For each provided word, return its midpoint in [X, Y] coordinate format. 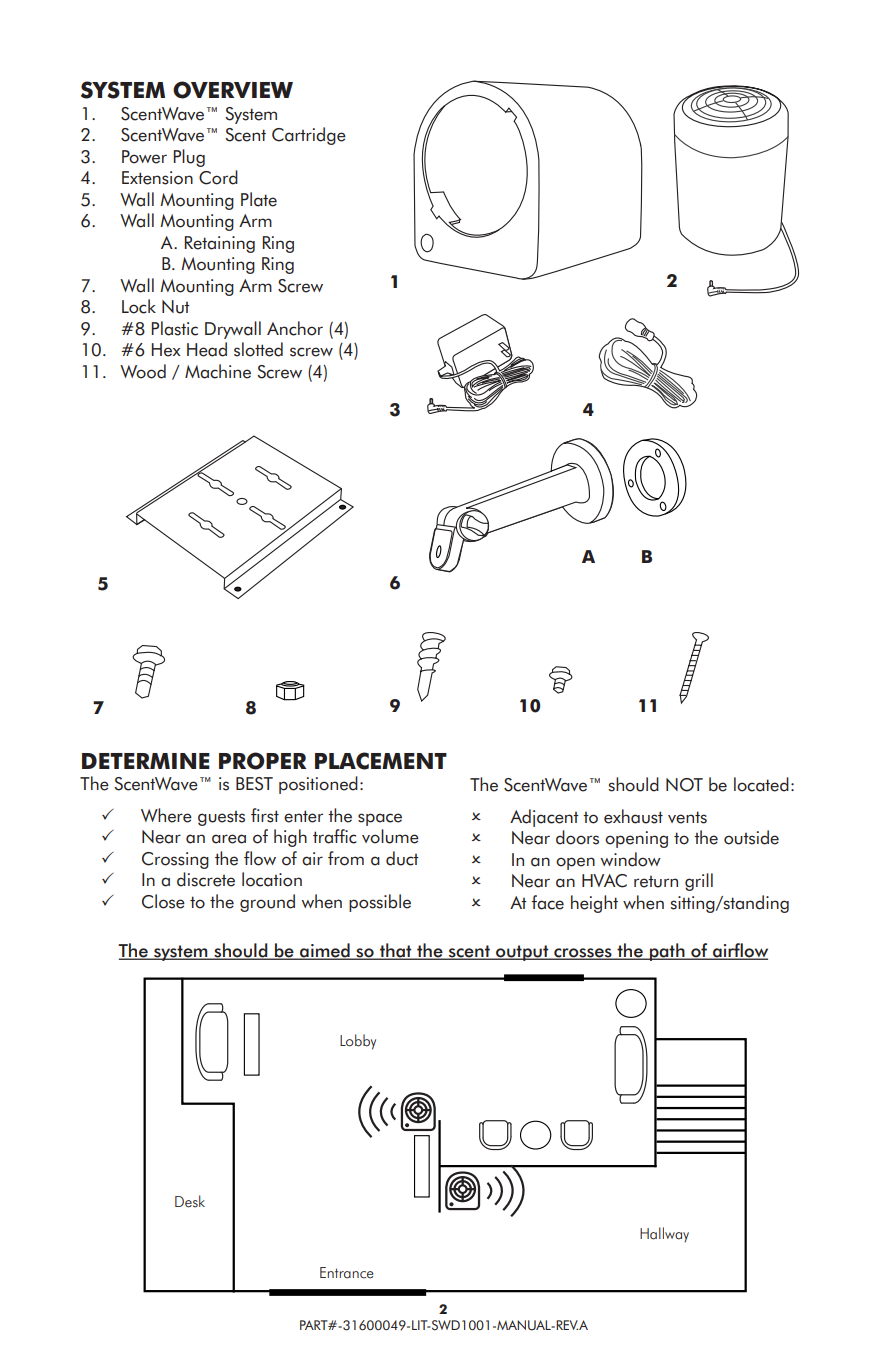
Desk [190, 1201]
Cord [218, 177]
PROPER [262, 761]
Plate [259, 199]
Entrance [346, 1273]
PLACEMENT [381, 761]
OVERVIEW [233, 90]
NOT [684, 785]
